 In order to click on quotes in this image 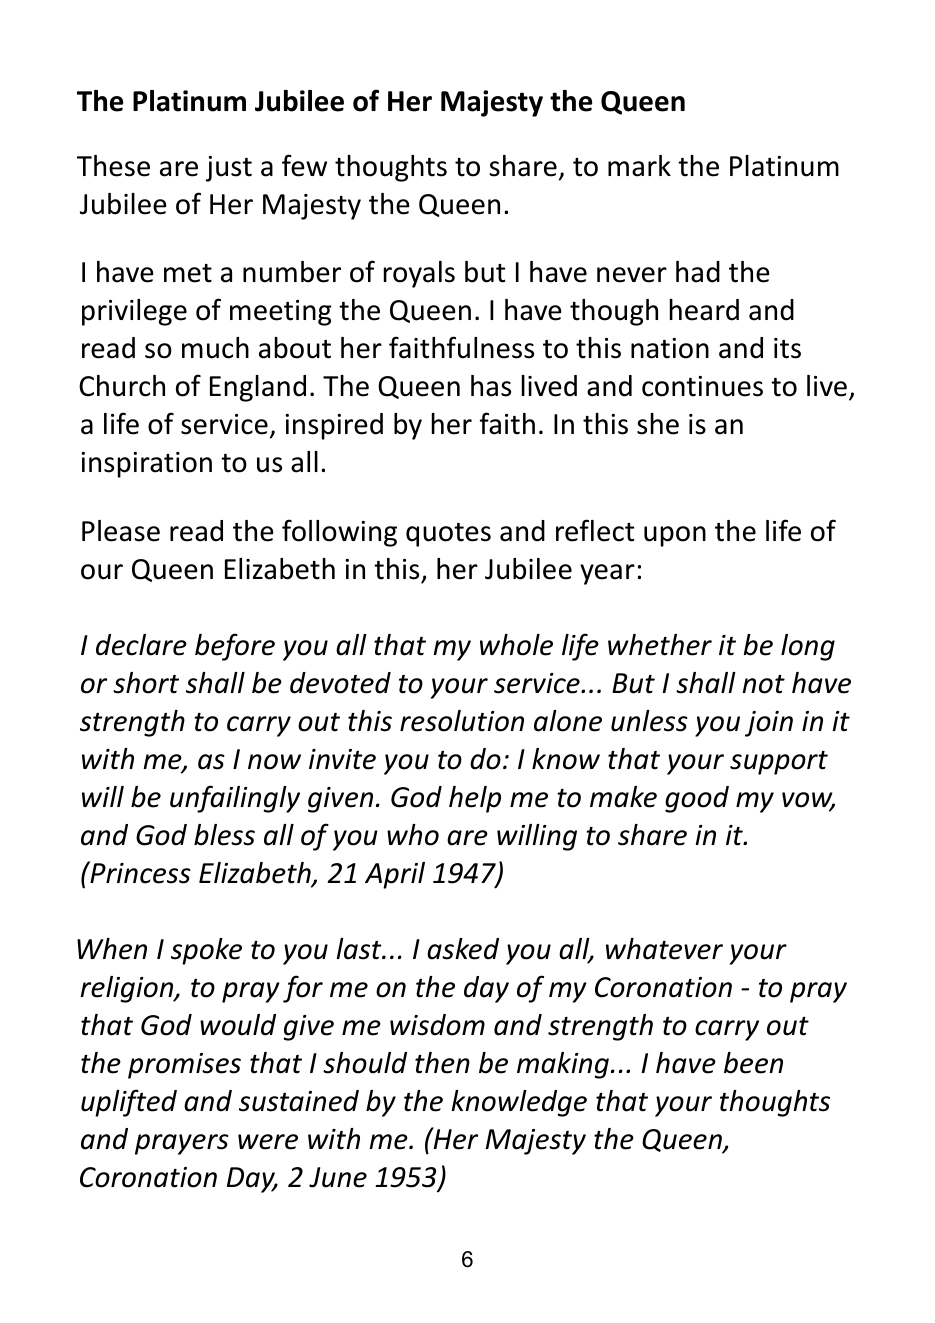, I will do `click(448, 535)`.
